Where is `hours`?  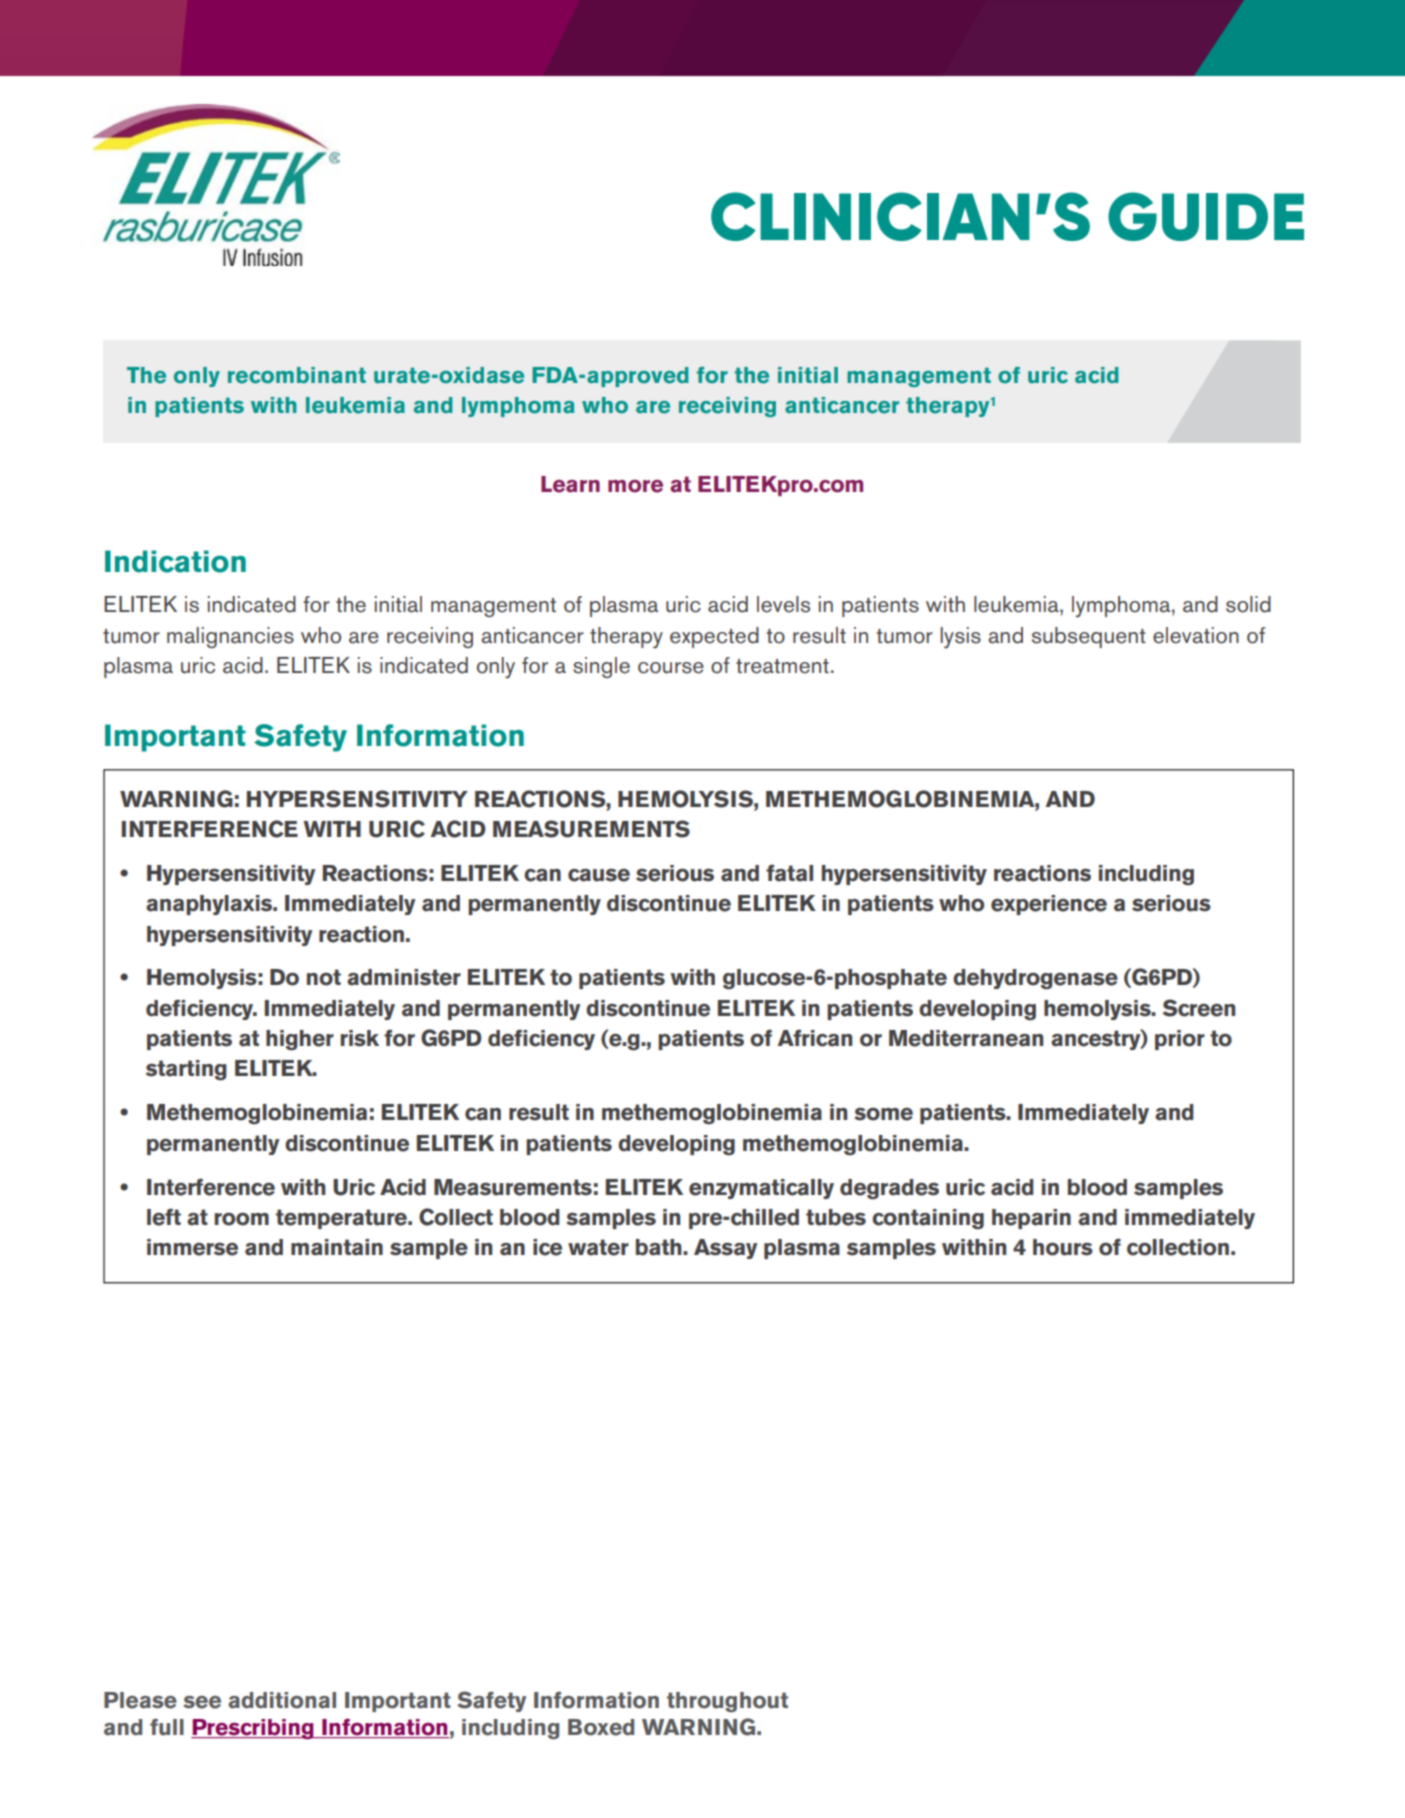
hours is located at coordinates (1063, 1247).
